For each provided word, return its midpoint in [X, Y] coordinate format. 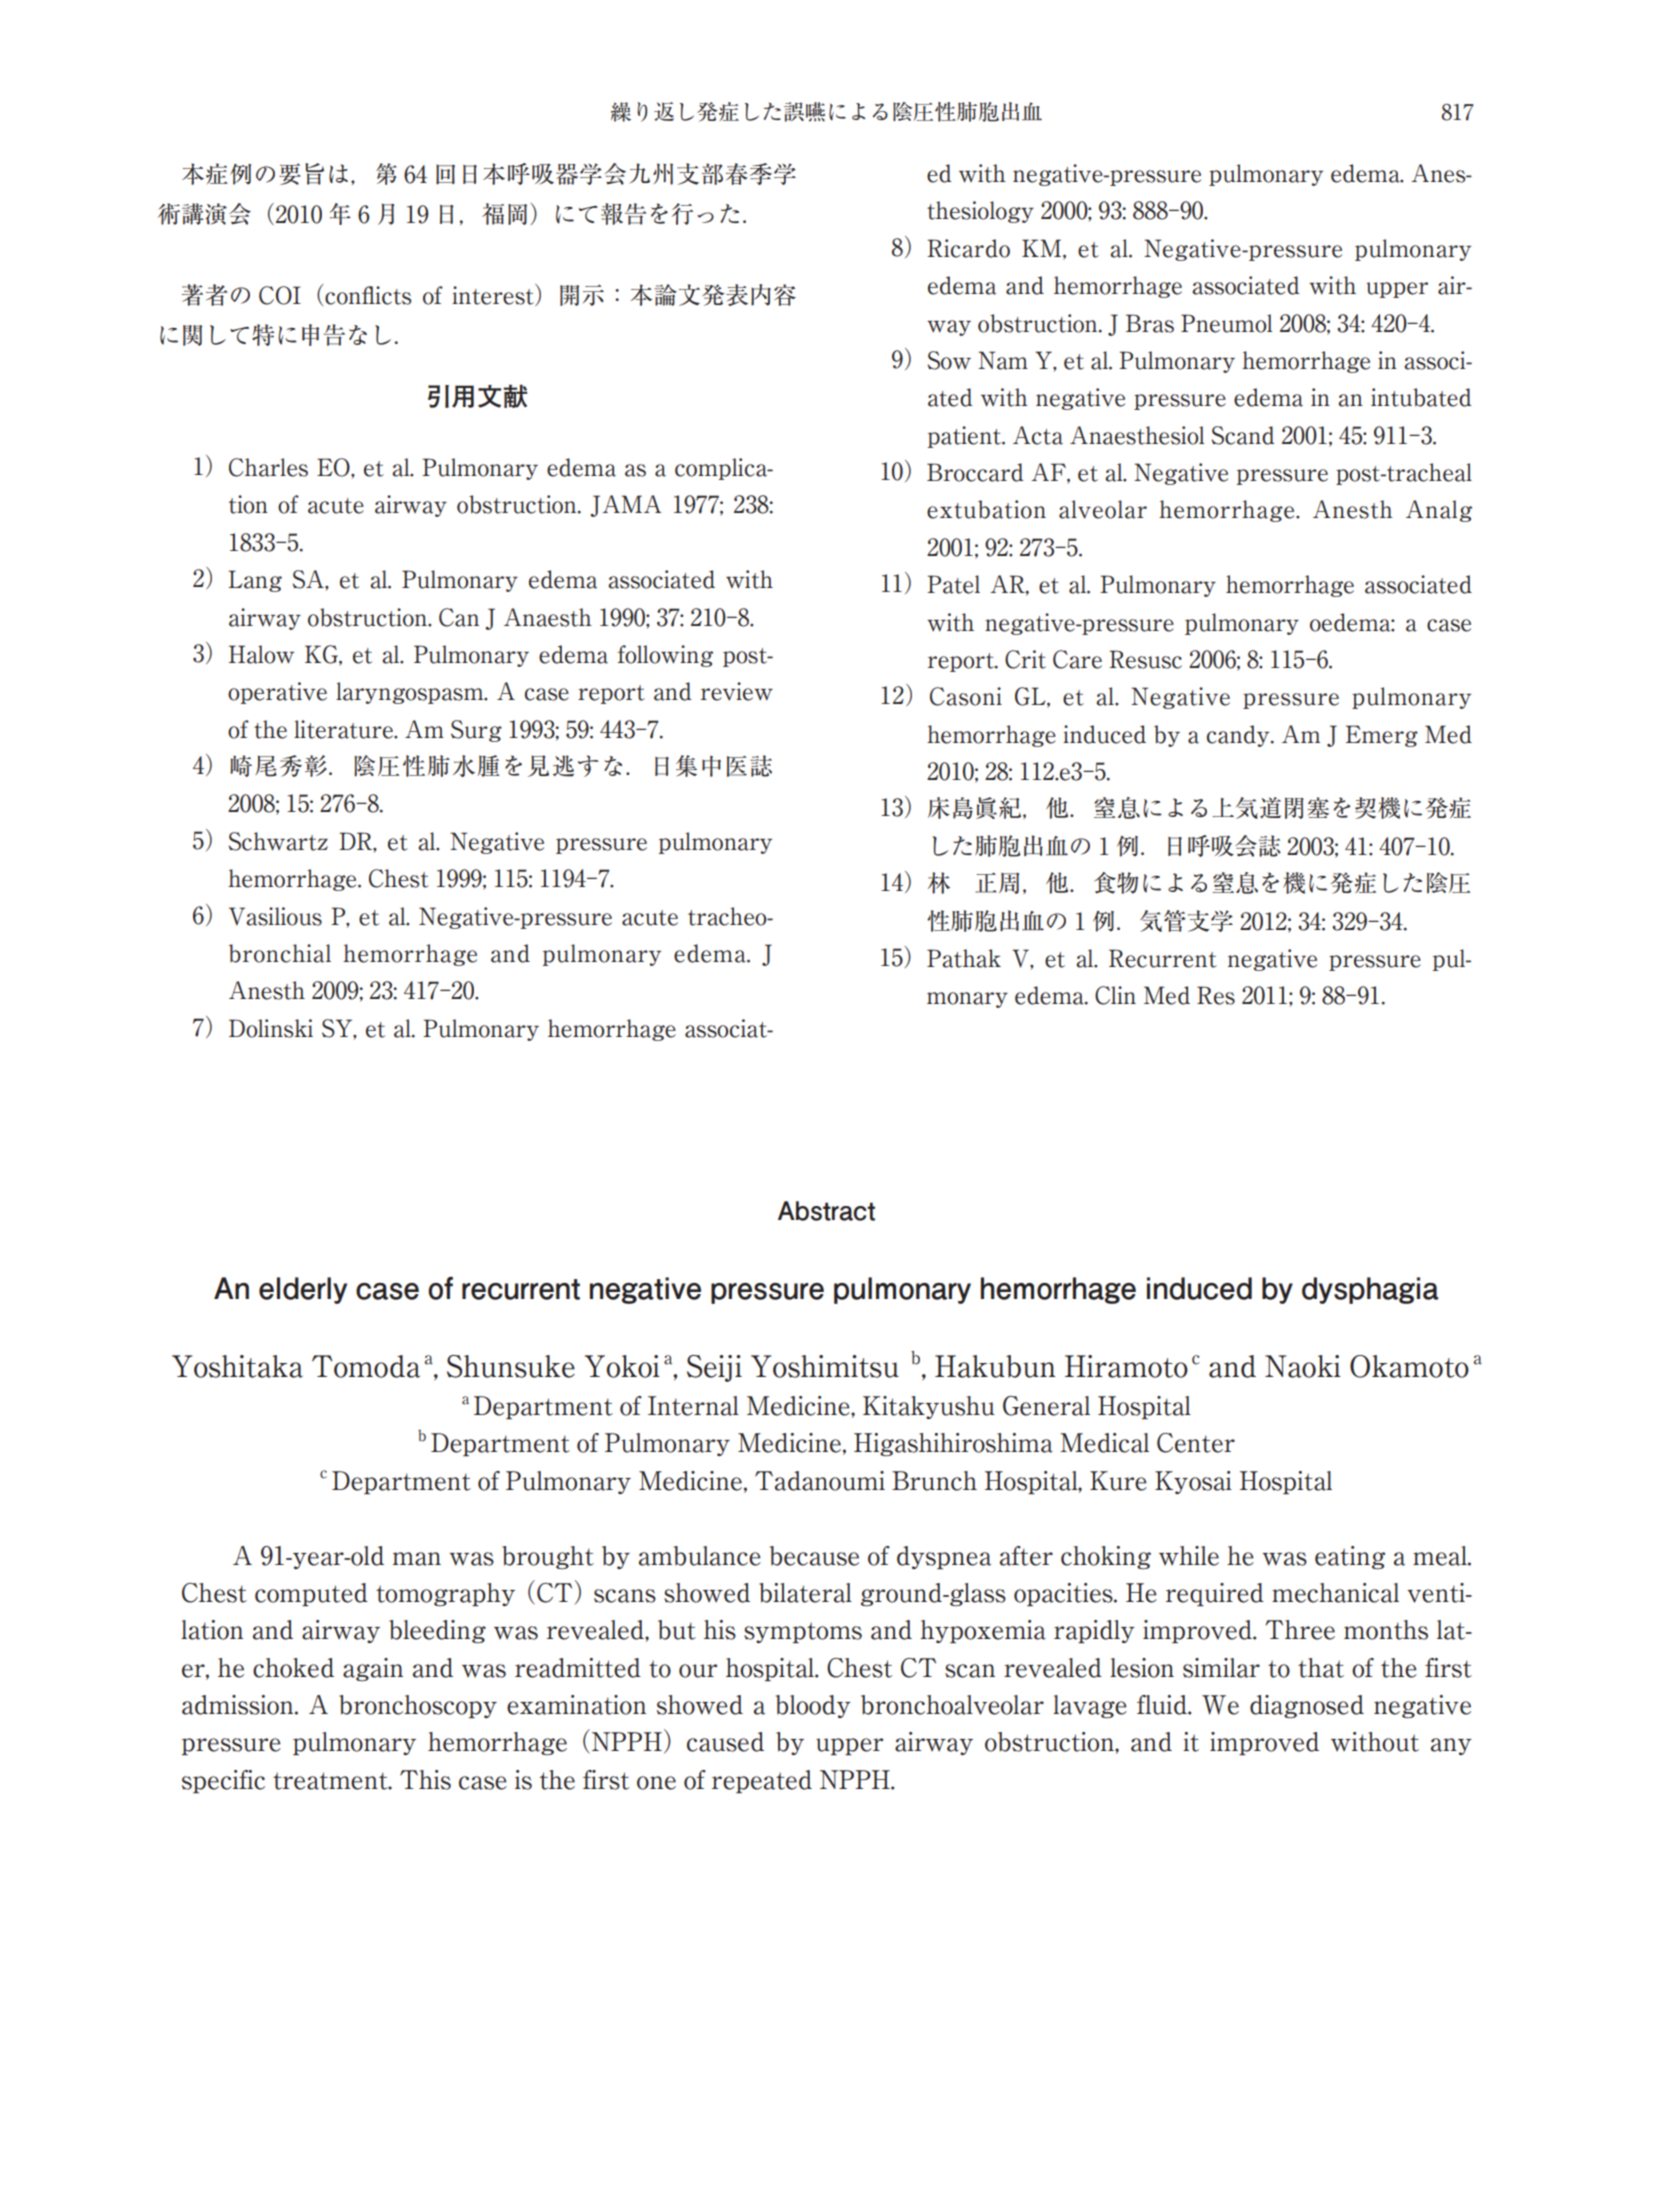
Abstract [826, 1211]
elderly [303, 1290]
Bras [1150, 323]
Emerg [1382, 736]
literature [344, 729]
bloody [813, 1706]
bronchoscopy [418, 1706]
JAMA [625, 506]
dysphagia [1370, 1290]
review [737, 691]
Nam [1003, 360]
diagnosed [1307, 1706]
